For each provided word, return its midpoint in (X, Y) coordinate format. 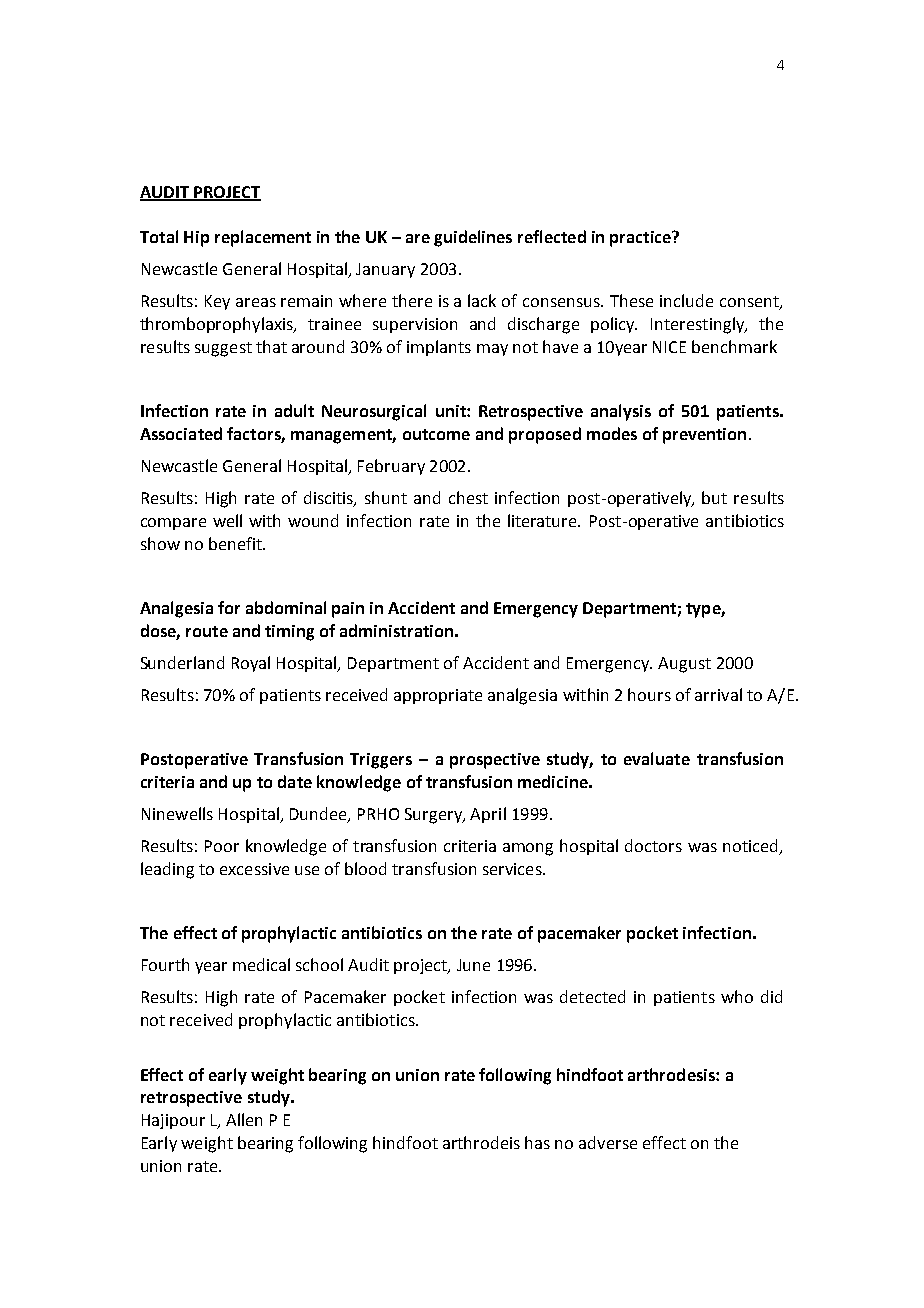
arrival (718, 694)
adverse (608, 1142)
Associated (181, 433)
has (537, 1142)
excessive (254, 869)
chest (468, 497)
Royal (251, 664)
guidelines (473, 238)
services (513, 869)
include (686, 300)
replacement (263, 238)
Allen (244, 1119)
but (714, 497)
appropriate (438, 696)
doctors (653, 845)
